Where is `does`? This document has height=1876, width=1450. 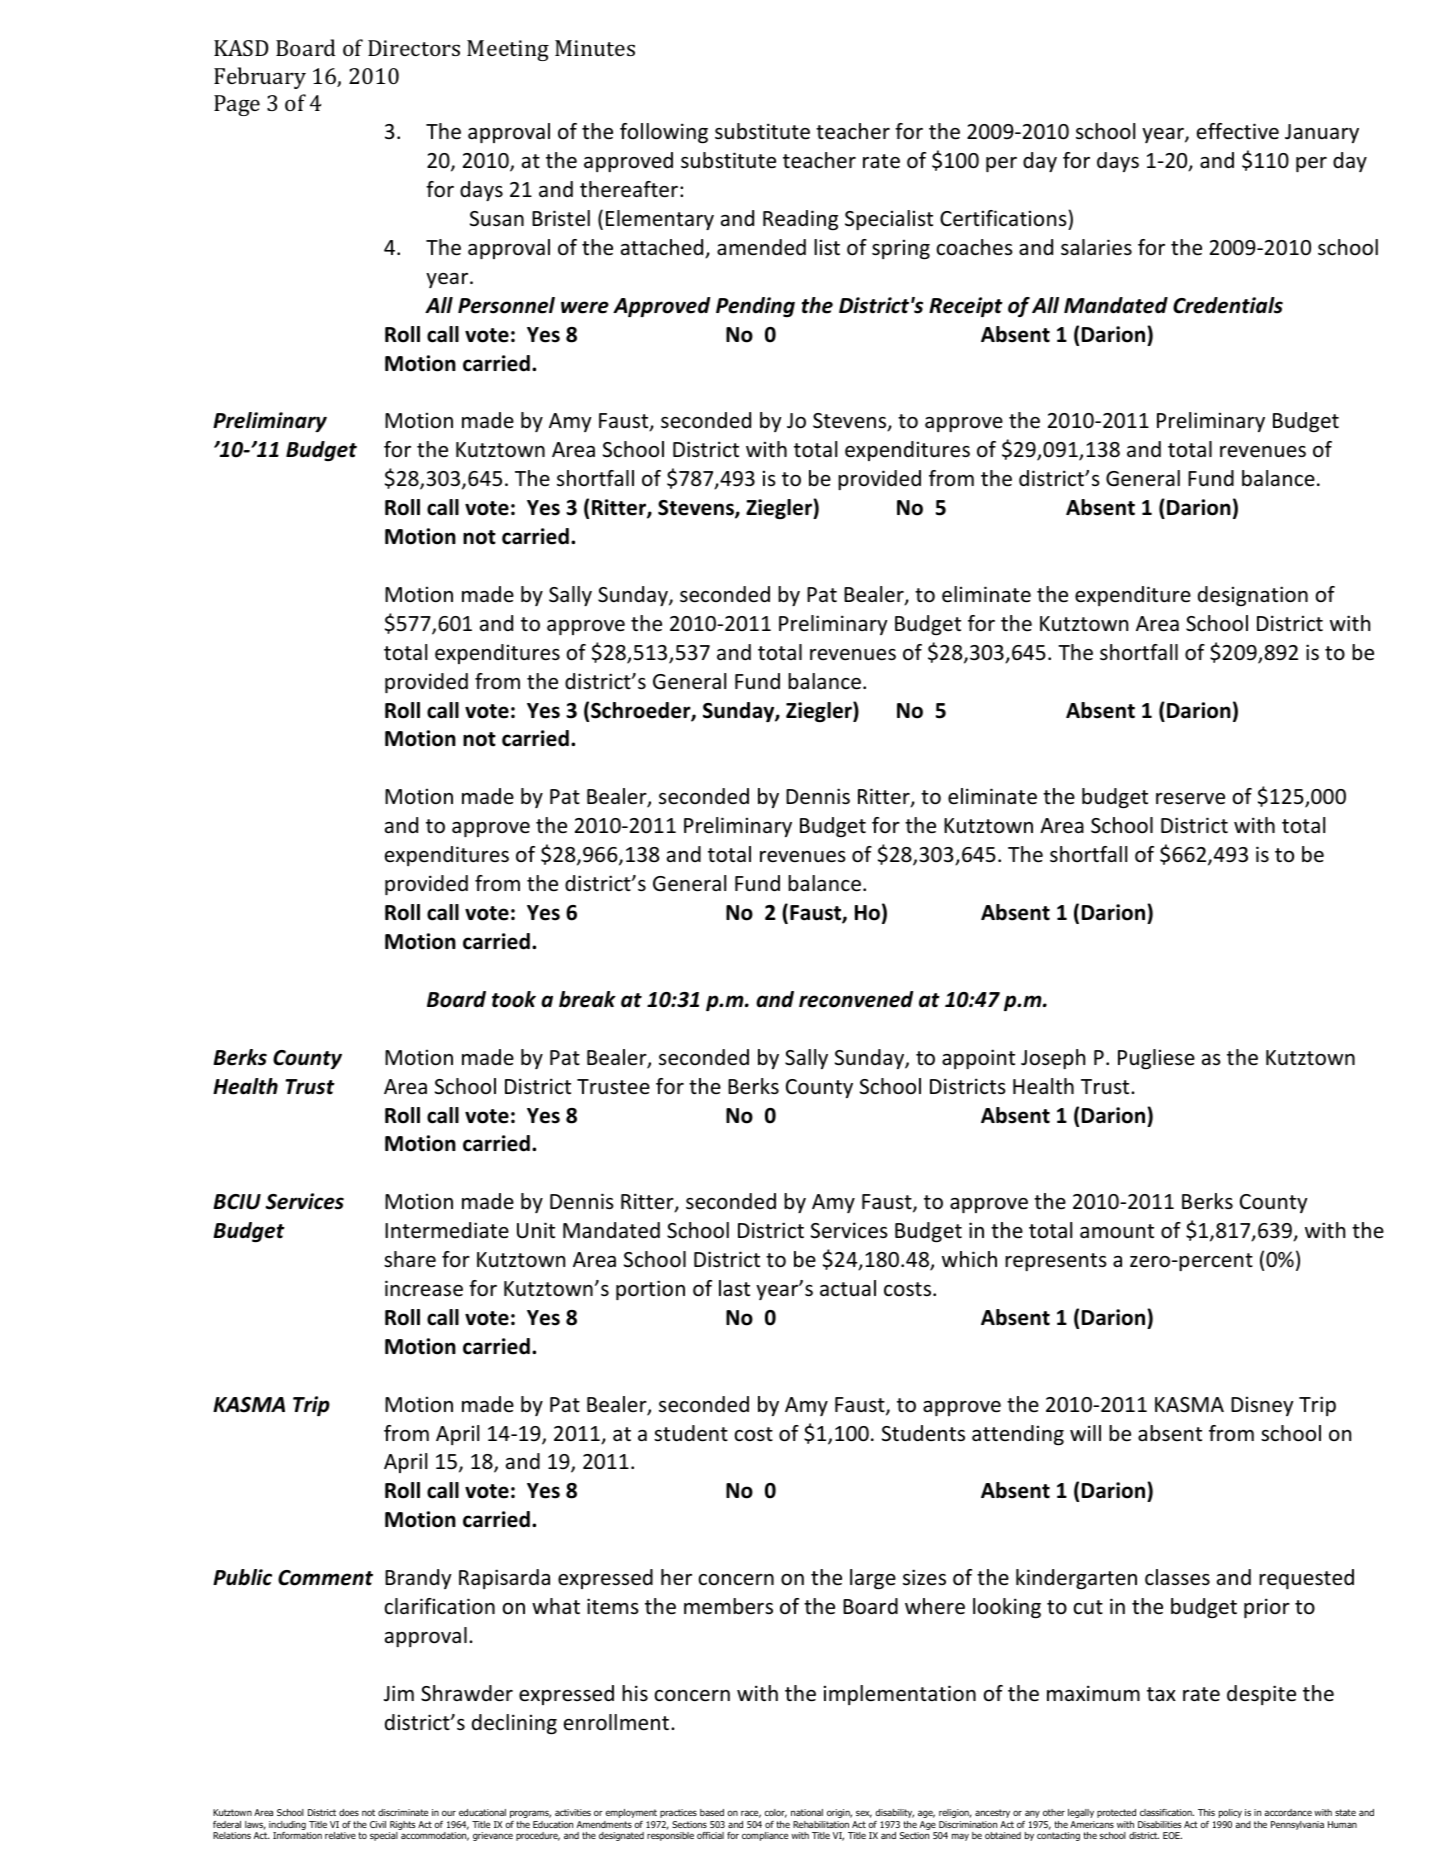 does is located at coordinates (349, 1812).
